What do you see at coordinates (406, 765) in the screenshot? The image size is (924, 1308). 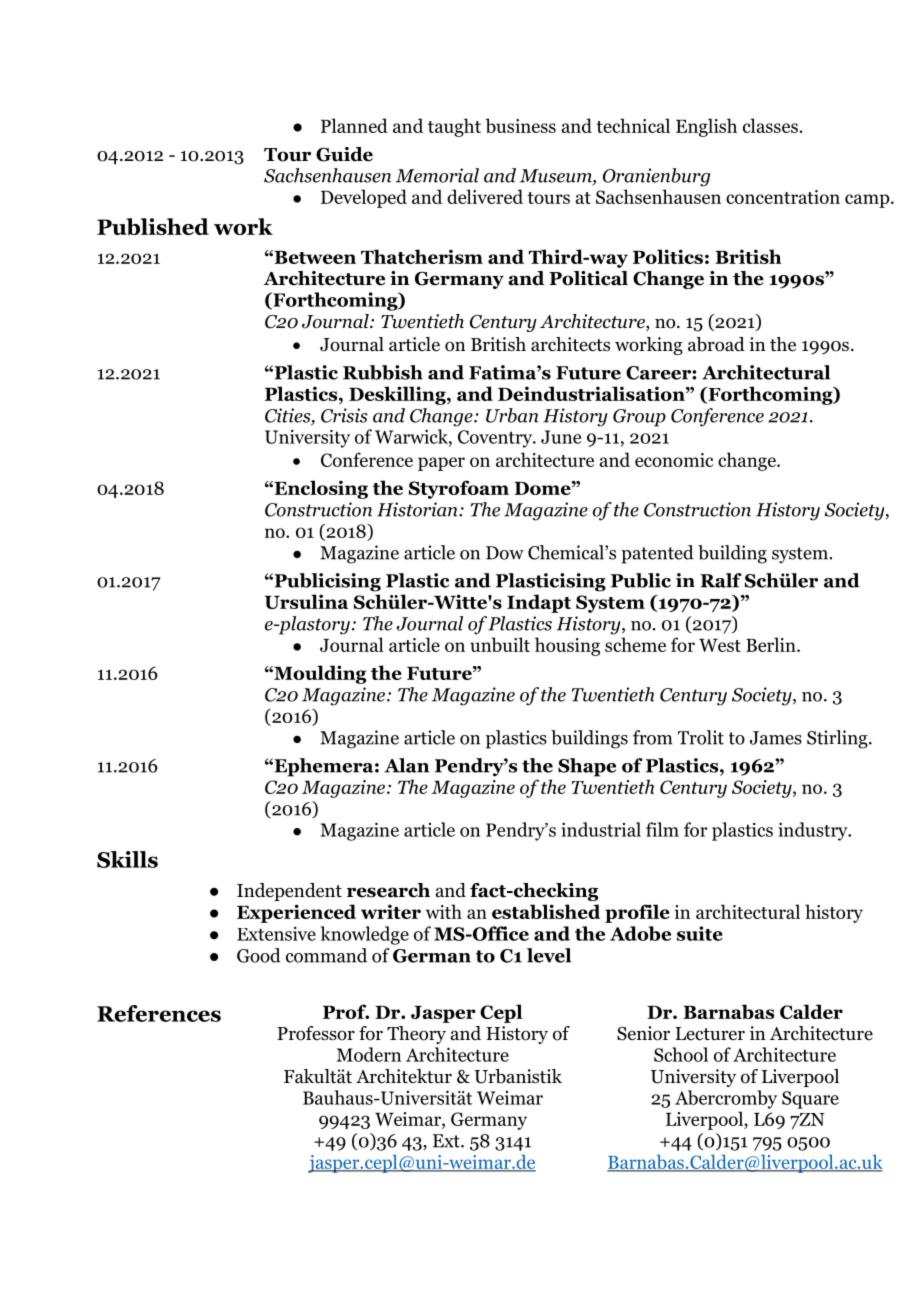 I see `Alan` at bounding box center [406, 765].
